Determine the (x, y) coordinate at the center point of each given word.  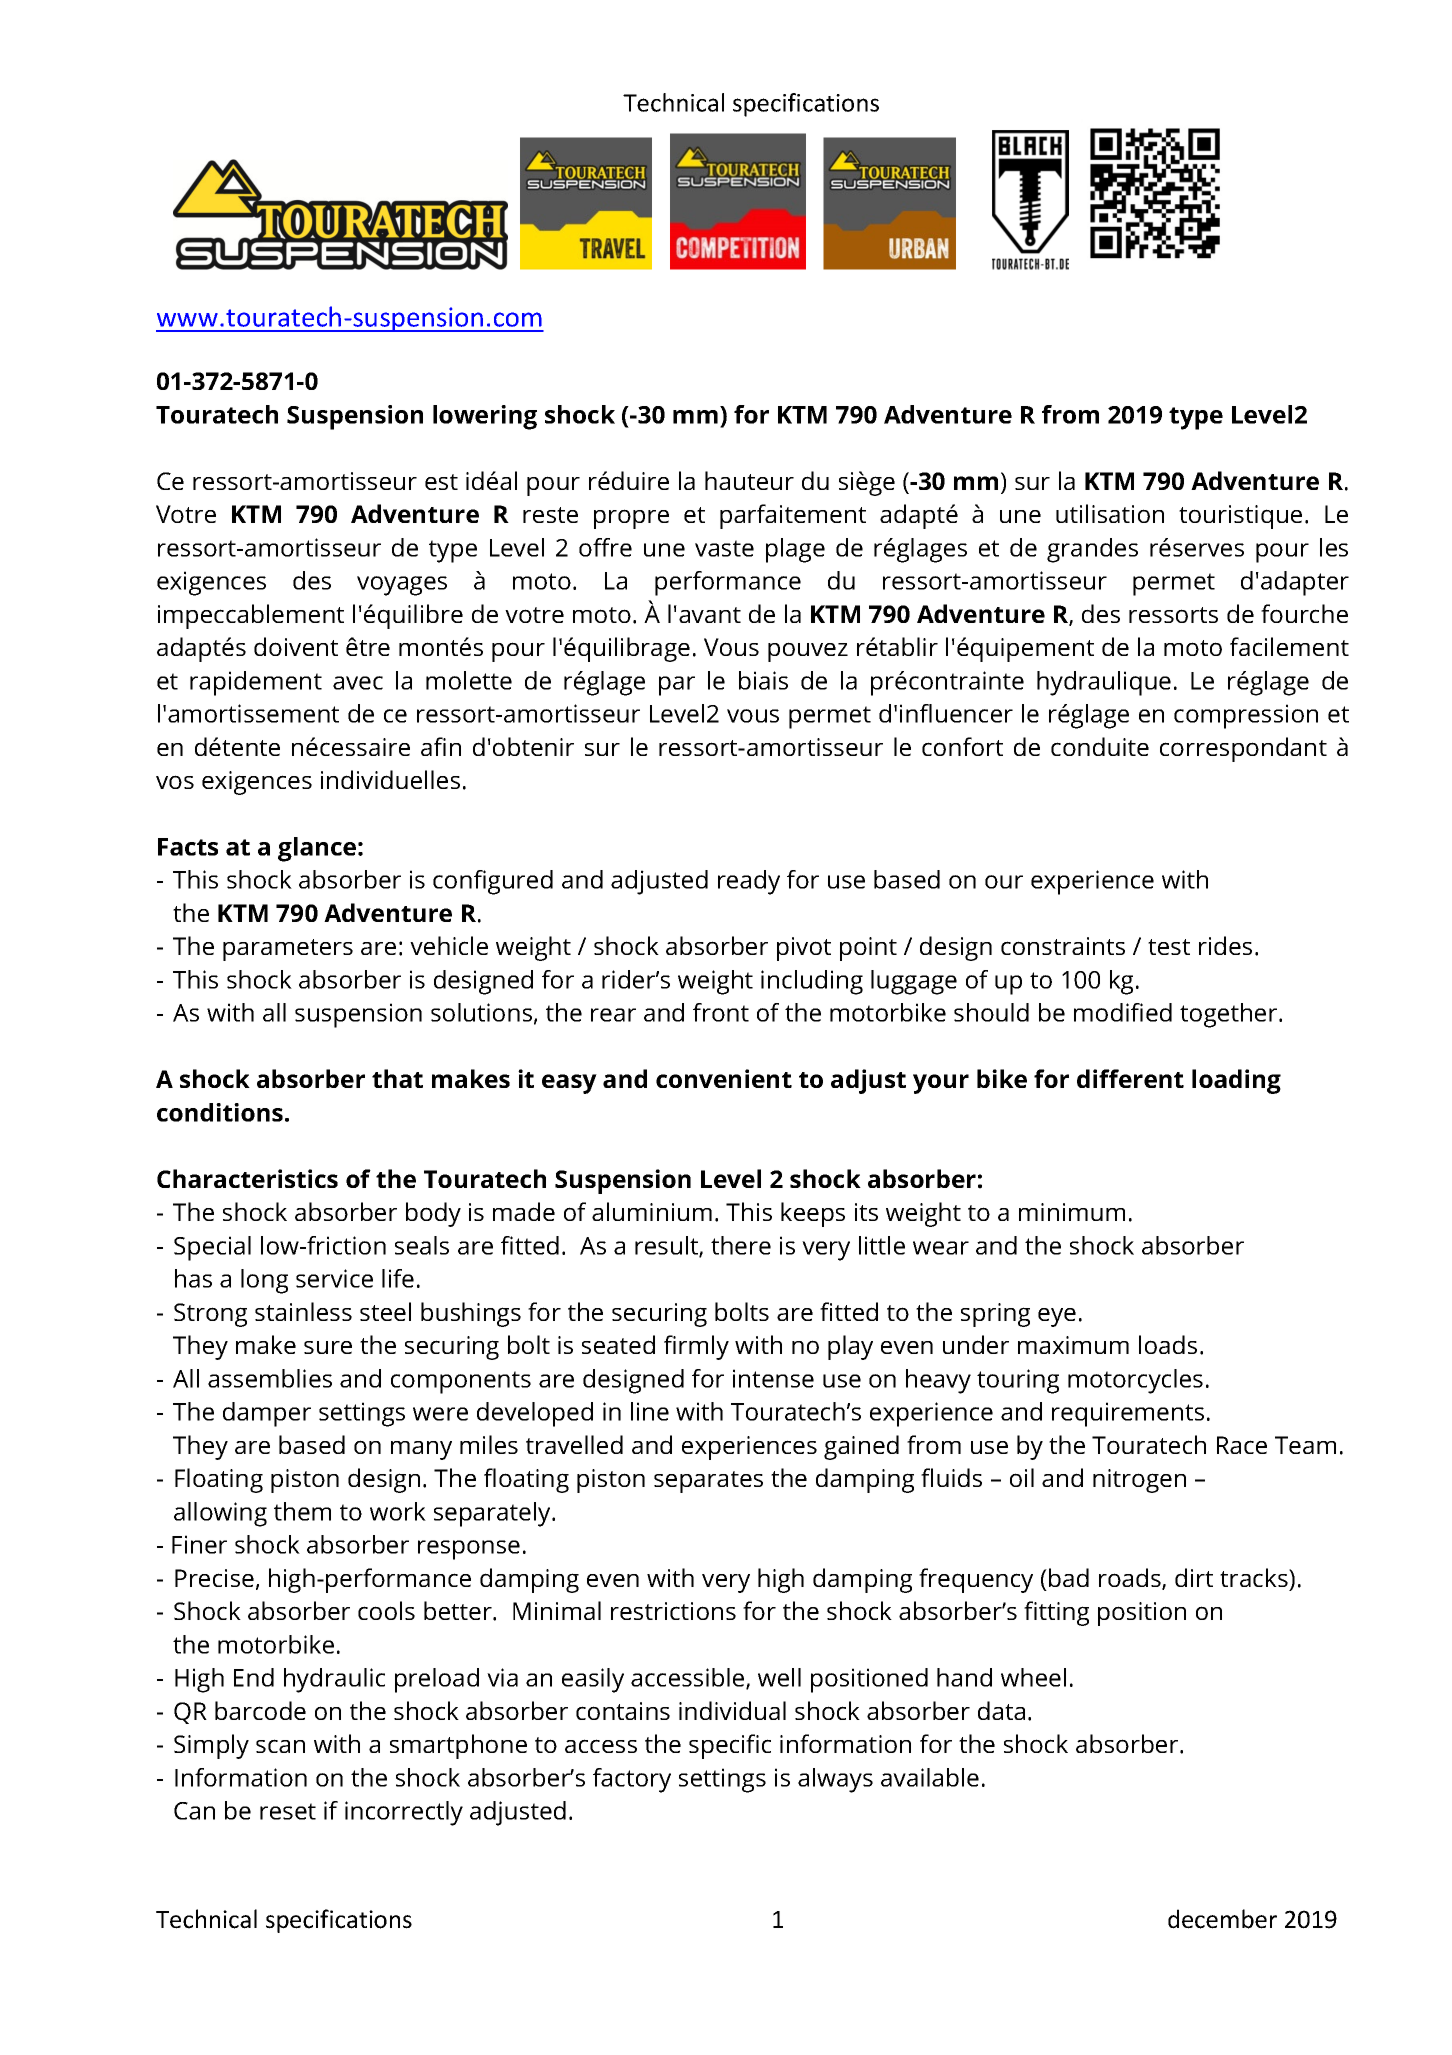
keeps (813, 1214)
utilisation (1110, 513)
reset (288, 1811)
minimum (1072, 1212)
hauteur (749, 480)
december (1222, 1919)
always (835, 1780)
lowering (485, 417)
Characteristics (247, 1178)
